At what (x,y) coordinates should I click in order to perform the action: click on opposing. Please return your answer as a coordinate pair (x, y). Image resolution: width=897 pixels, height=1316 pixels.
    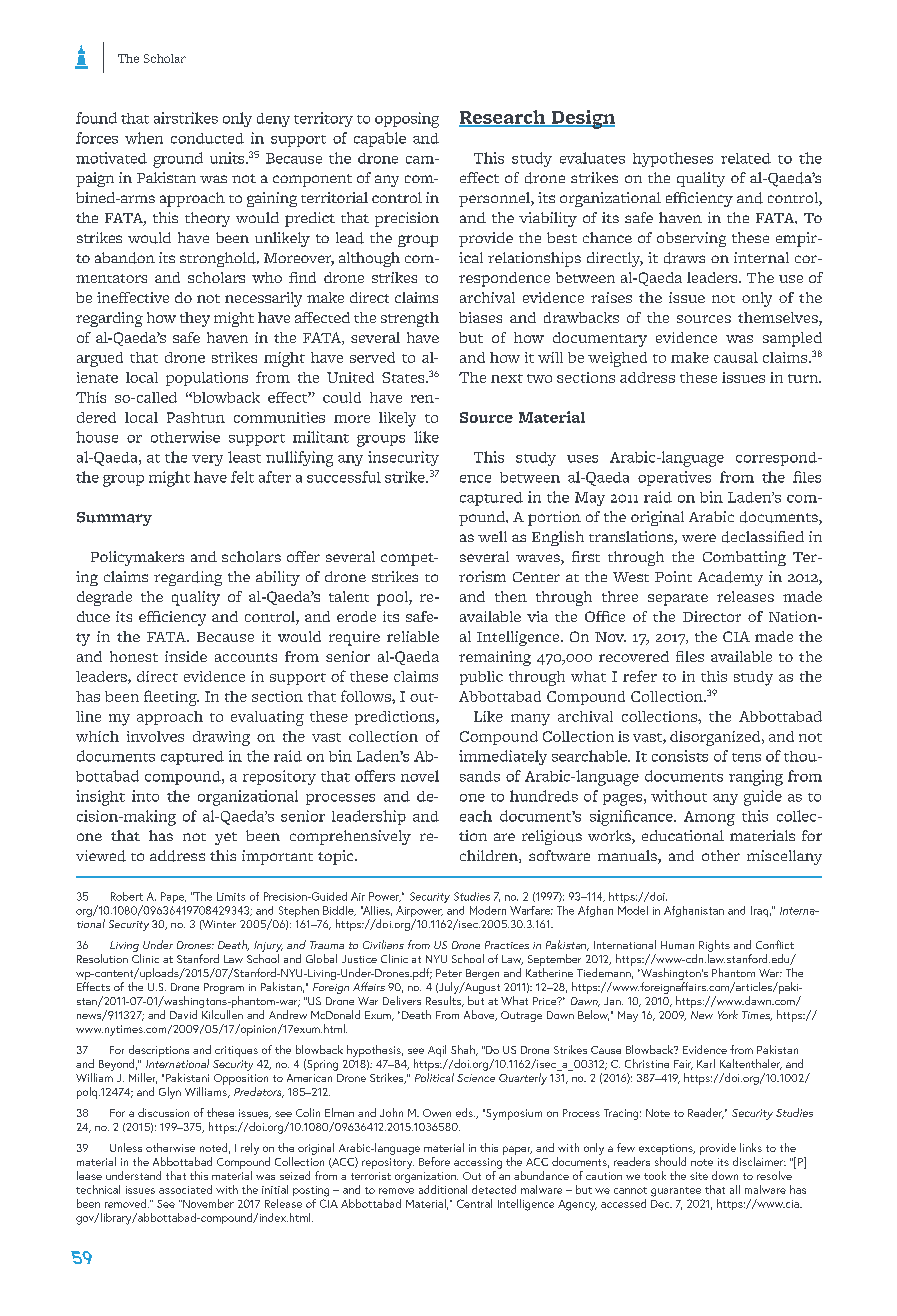
    Looking at the image, I should click on (407, 120).
